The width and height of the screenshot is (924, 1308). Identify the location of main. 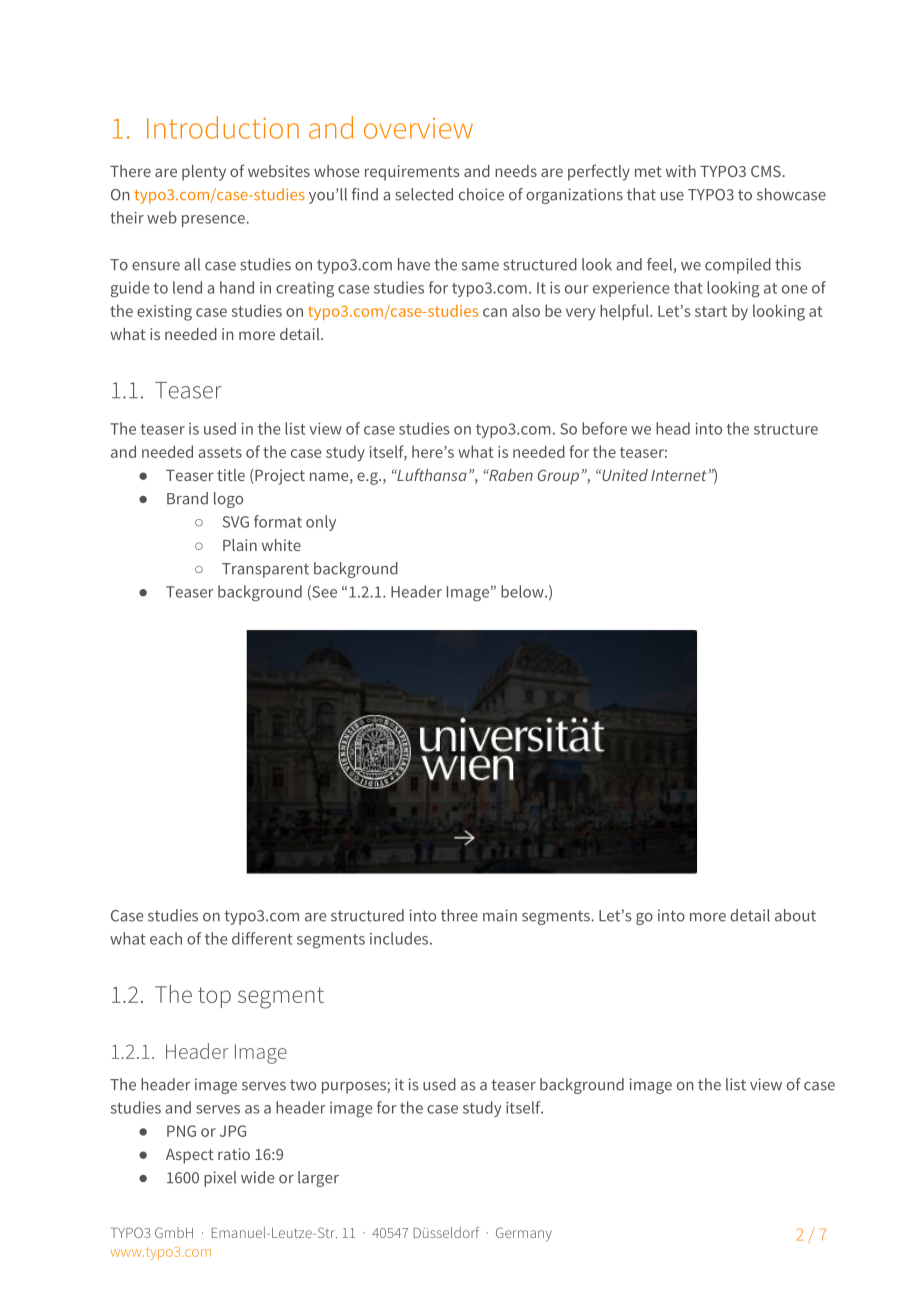
(500, 915).
